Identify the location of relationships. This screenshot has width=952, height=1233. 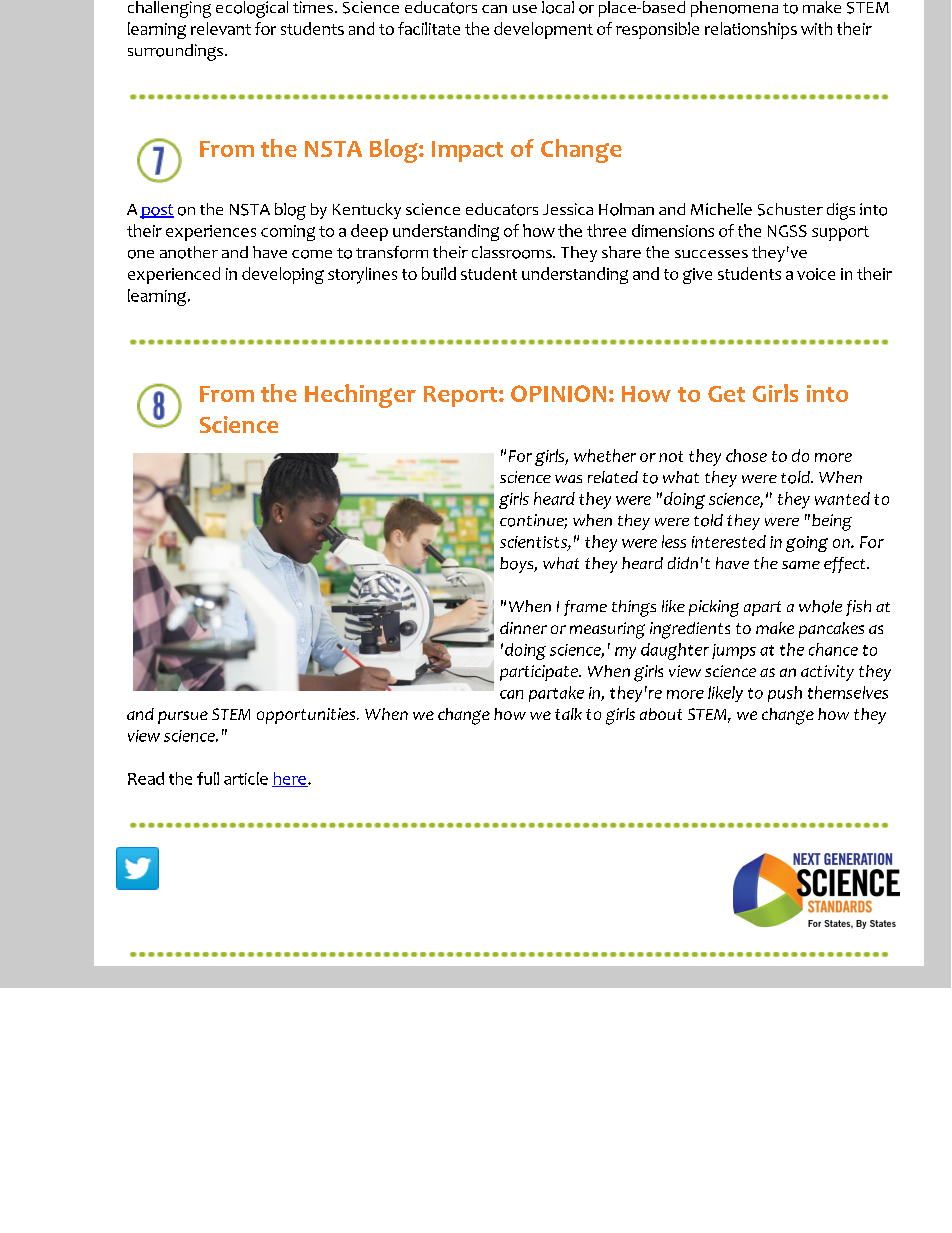
(751, 30).
